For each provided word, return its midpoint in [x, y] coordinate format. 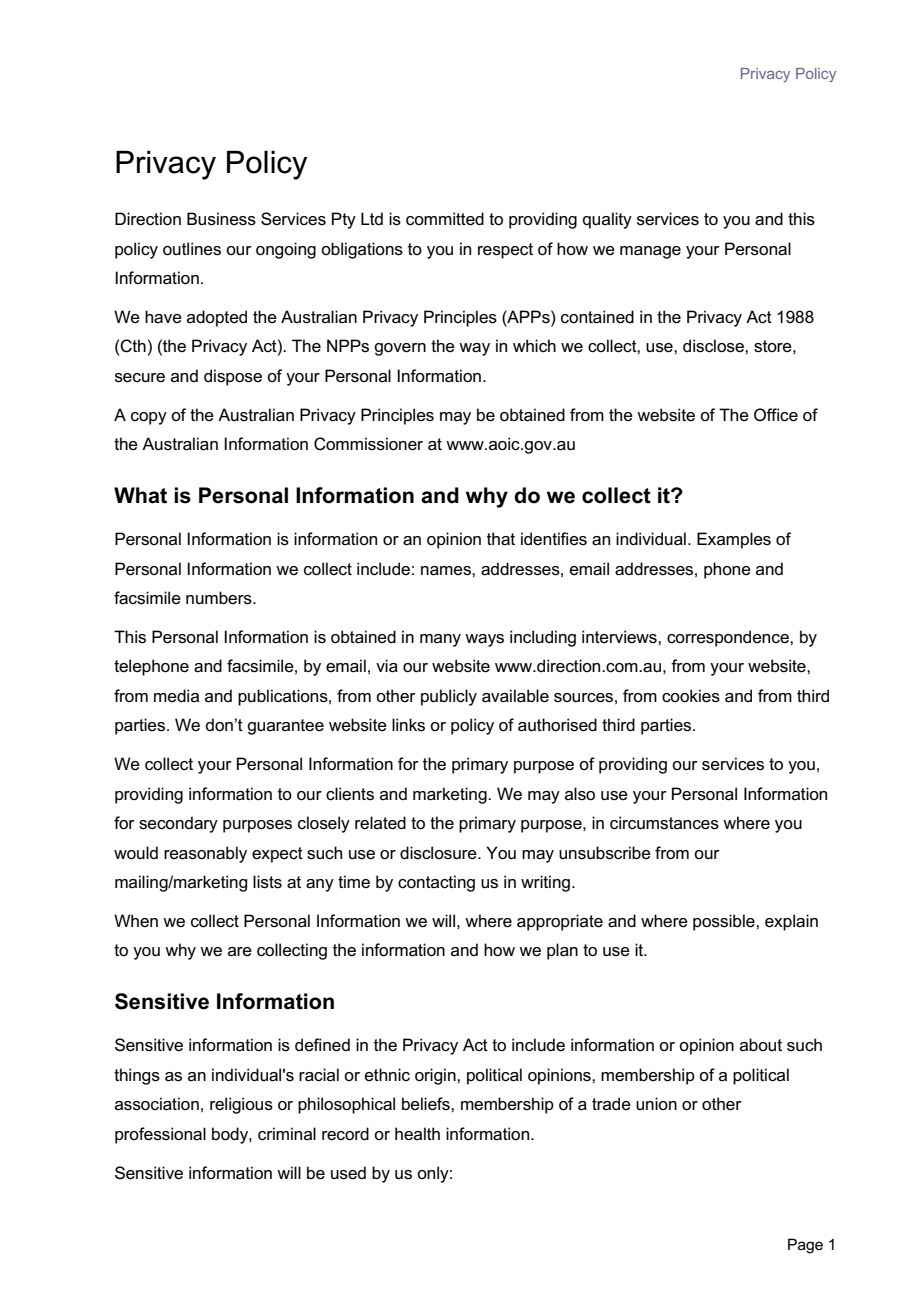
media [176, 696]
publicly [449, 697]
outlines [192, 249]
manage [650, 252]
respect [505, 251]
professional [160, 1135]
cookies [691, 696]
